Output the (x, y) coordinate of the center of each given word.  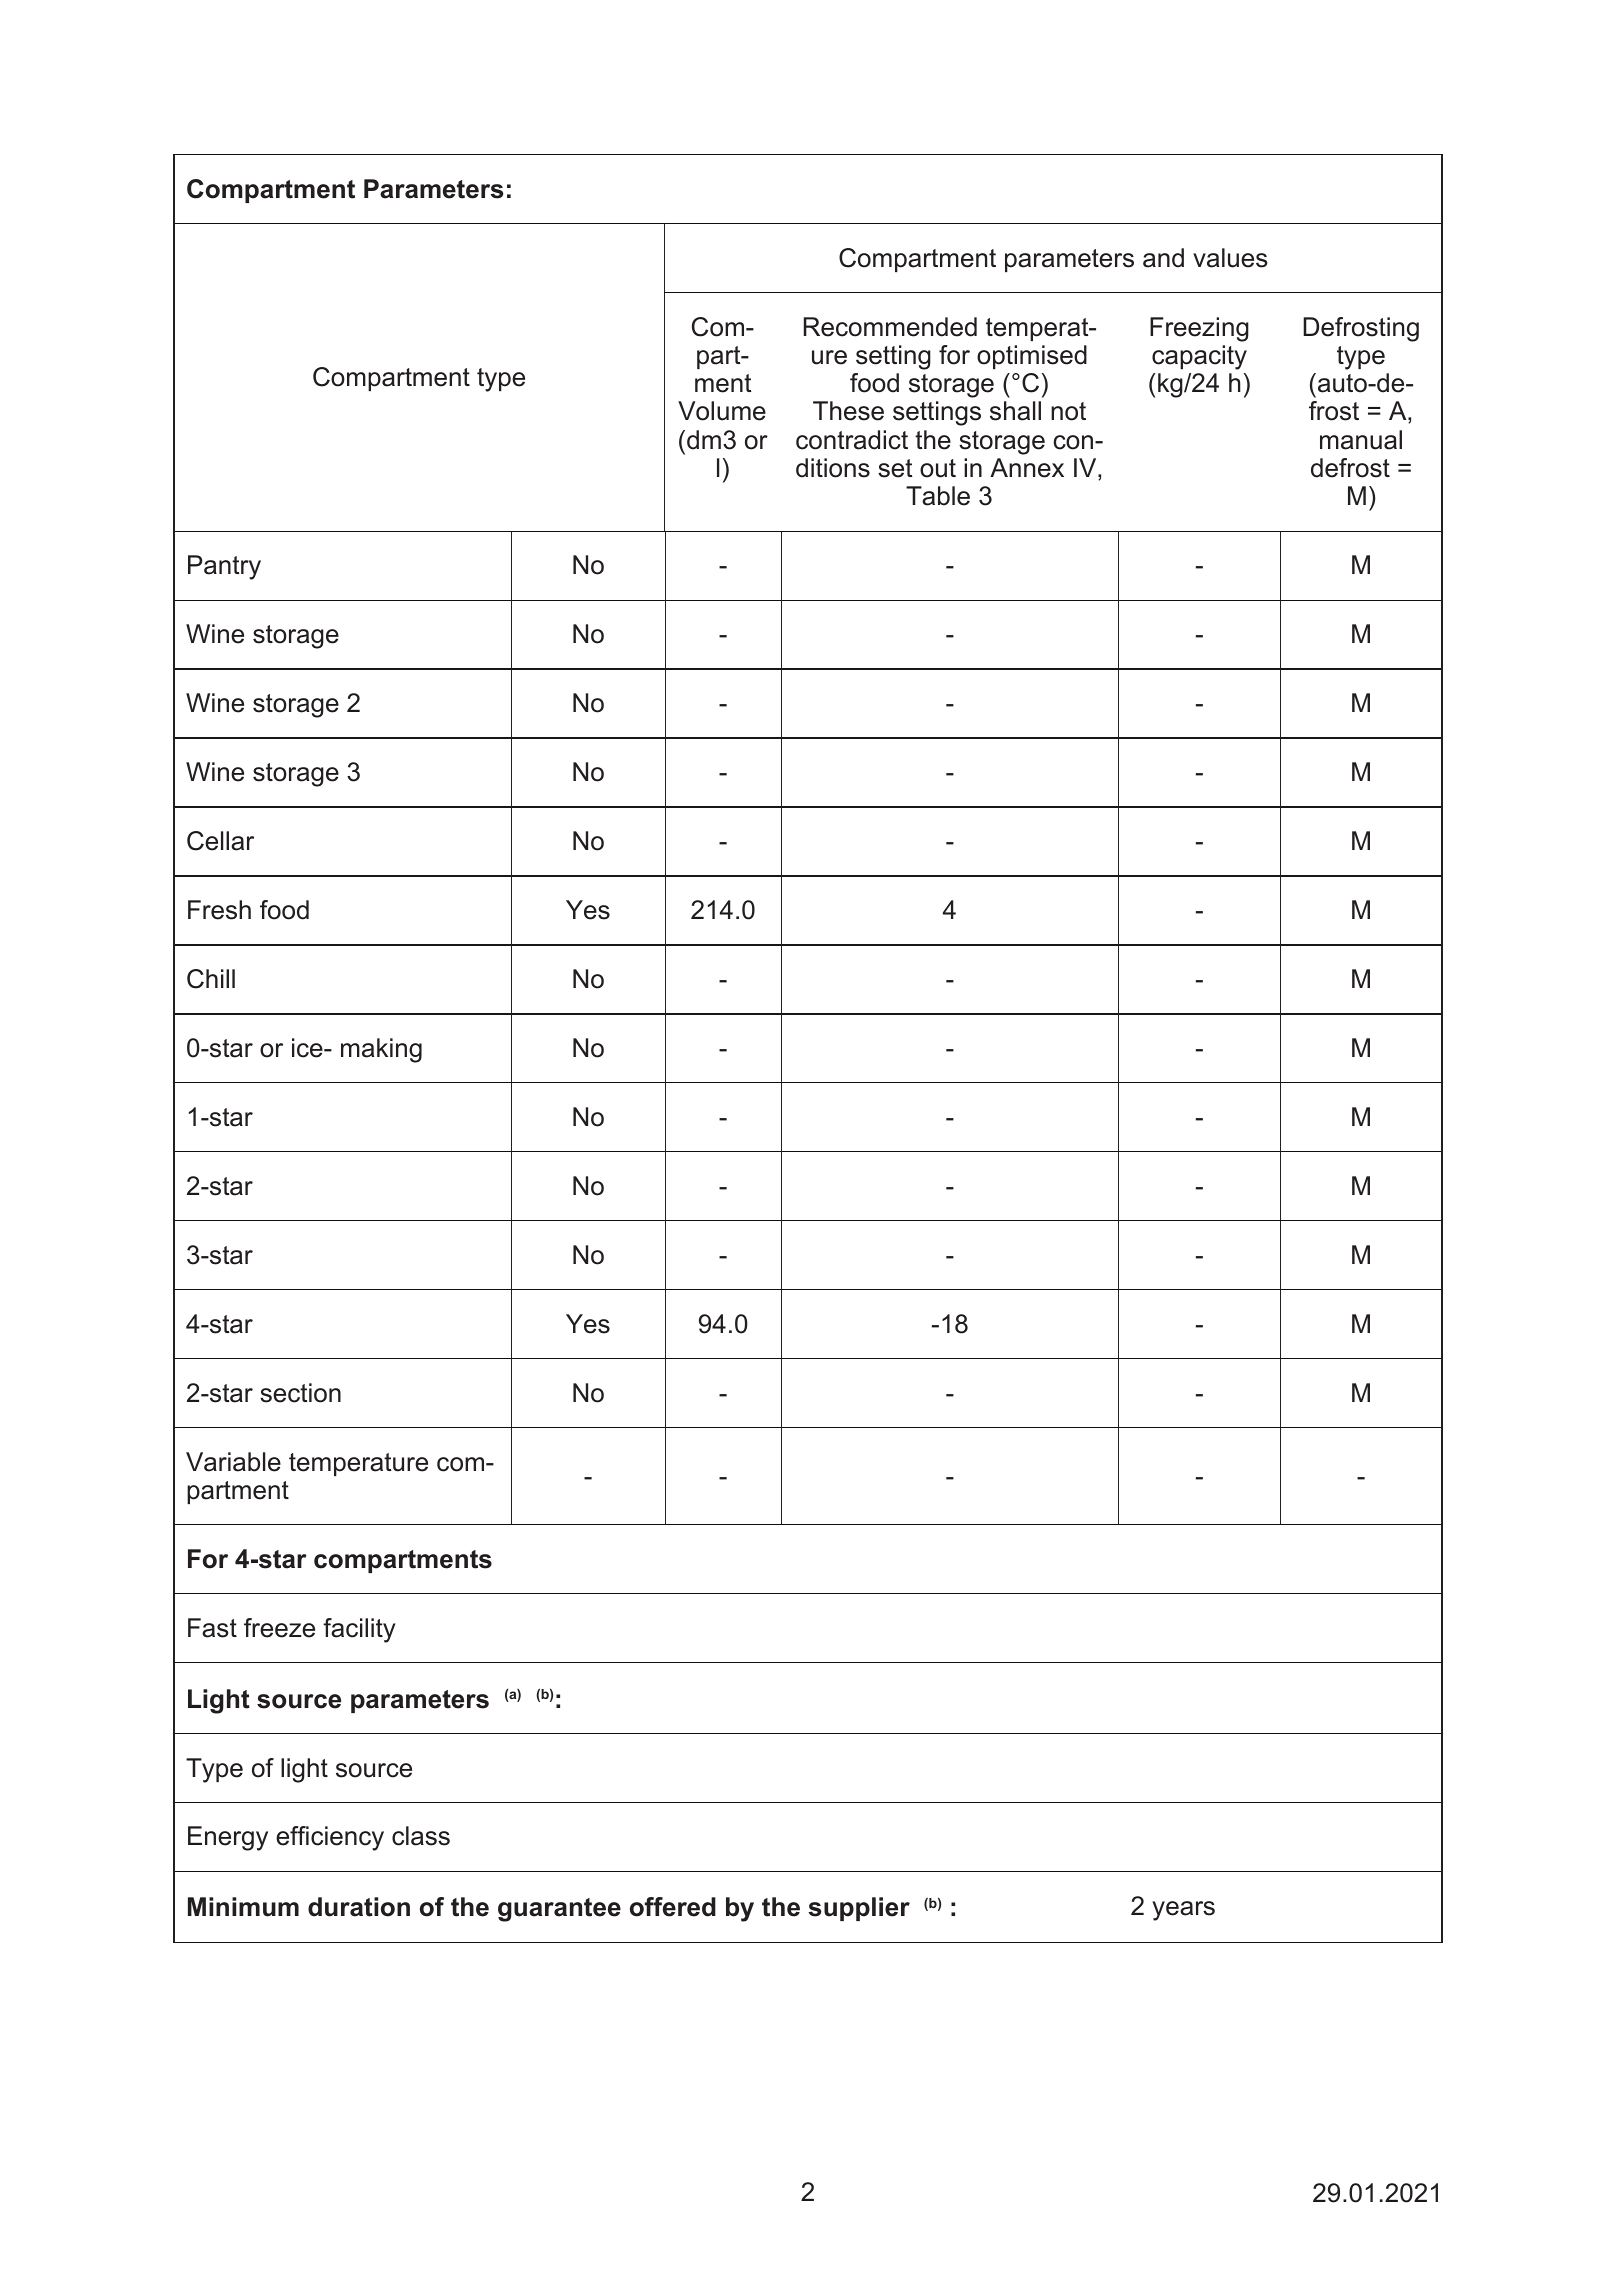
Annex (1027, 468)
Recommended (890, 327)
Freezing (1199, 329)
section (300, 1393)
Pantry (224, 567)
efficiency (330, 1838)
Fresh (219, 910)
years (1183, 1911)
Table (938, 496)
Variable (233, 1462)
